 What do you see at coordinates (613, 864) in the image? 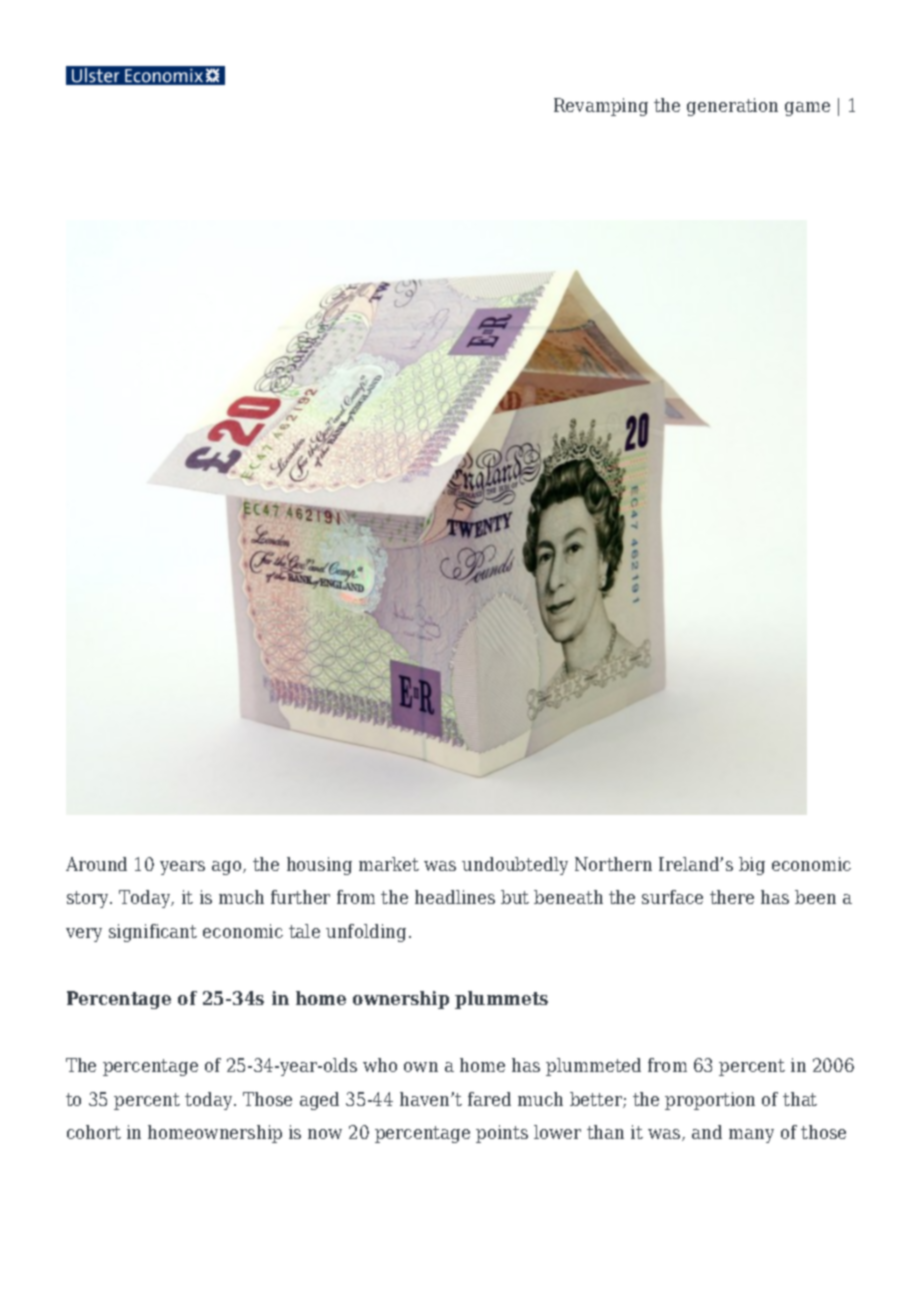
I see `Northern` at bounding box center [613, 864].
